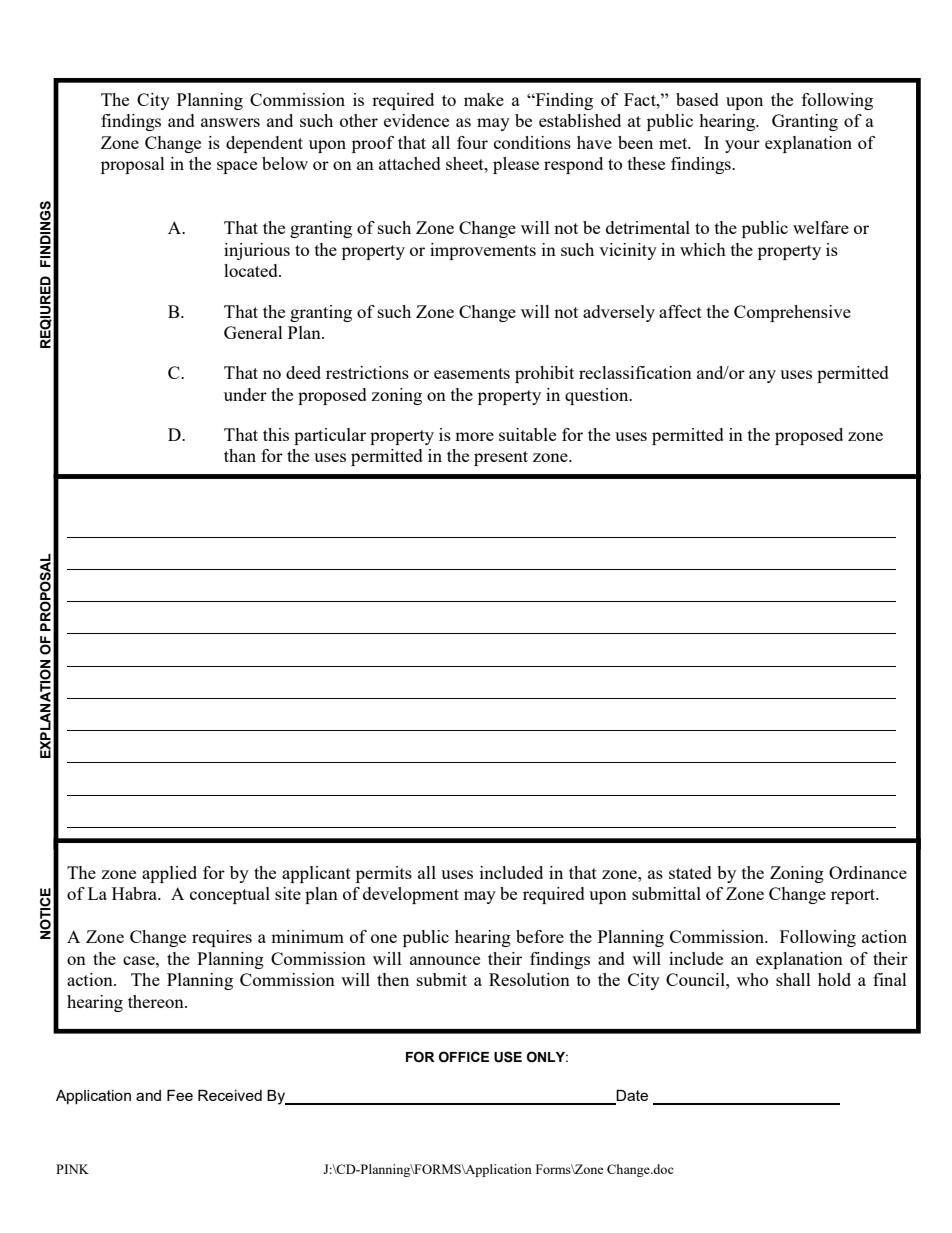 The height and width of the page is (1233, 952). What do you see at coordinates (230, 122) in the page?
I see `answers` at bounding box center [230, 122].
